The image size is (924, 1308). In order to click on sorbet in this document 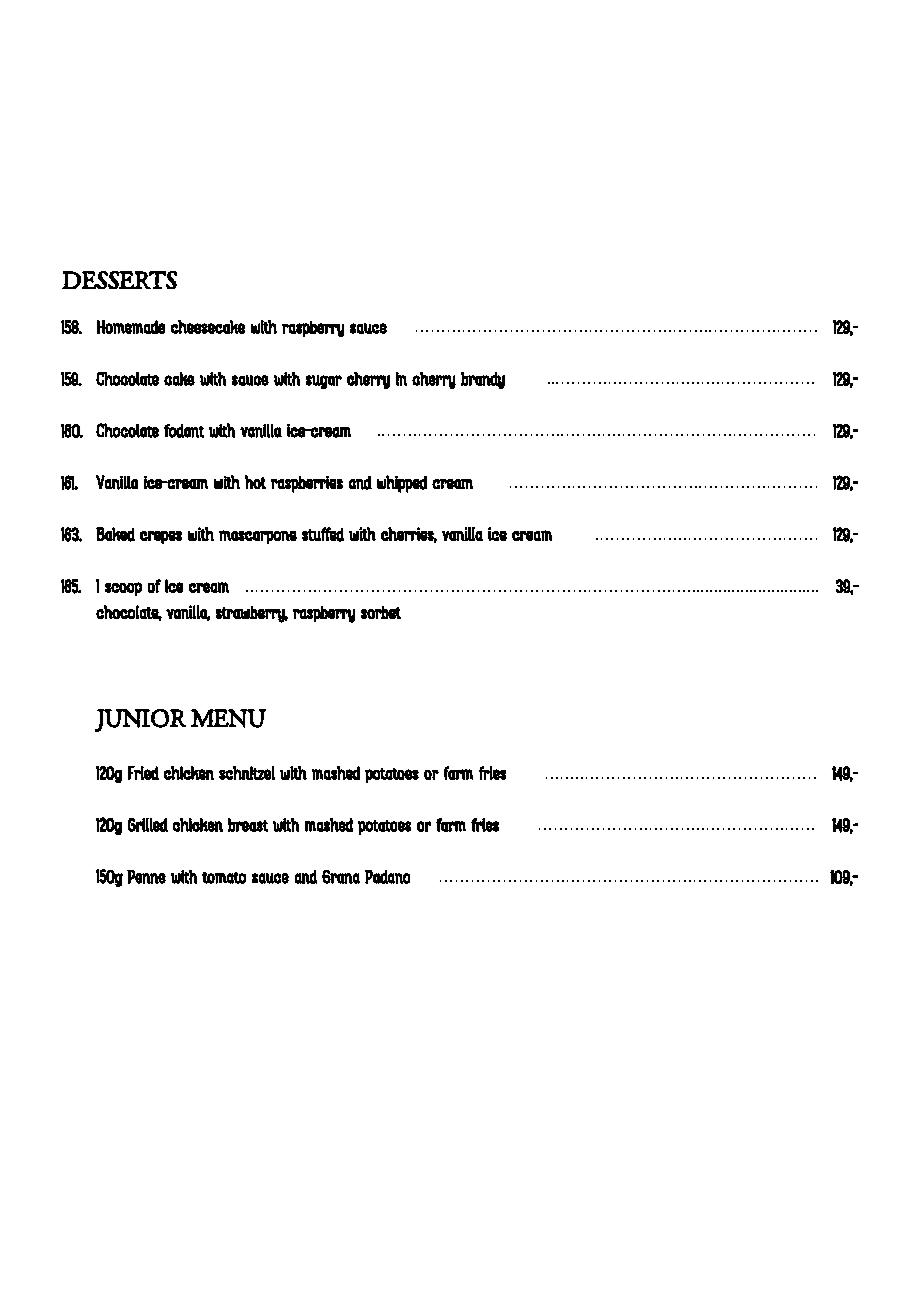, I will do `click(381, 612)`.
